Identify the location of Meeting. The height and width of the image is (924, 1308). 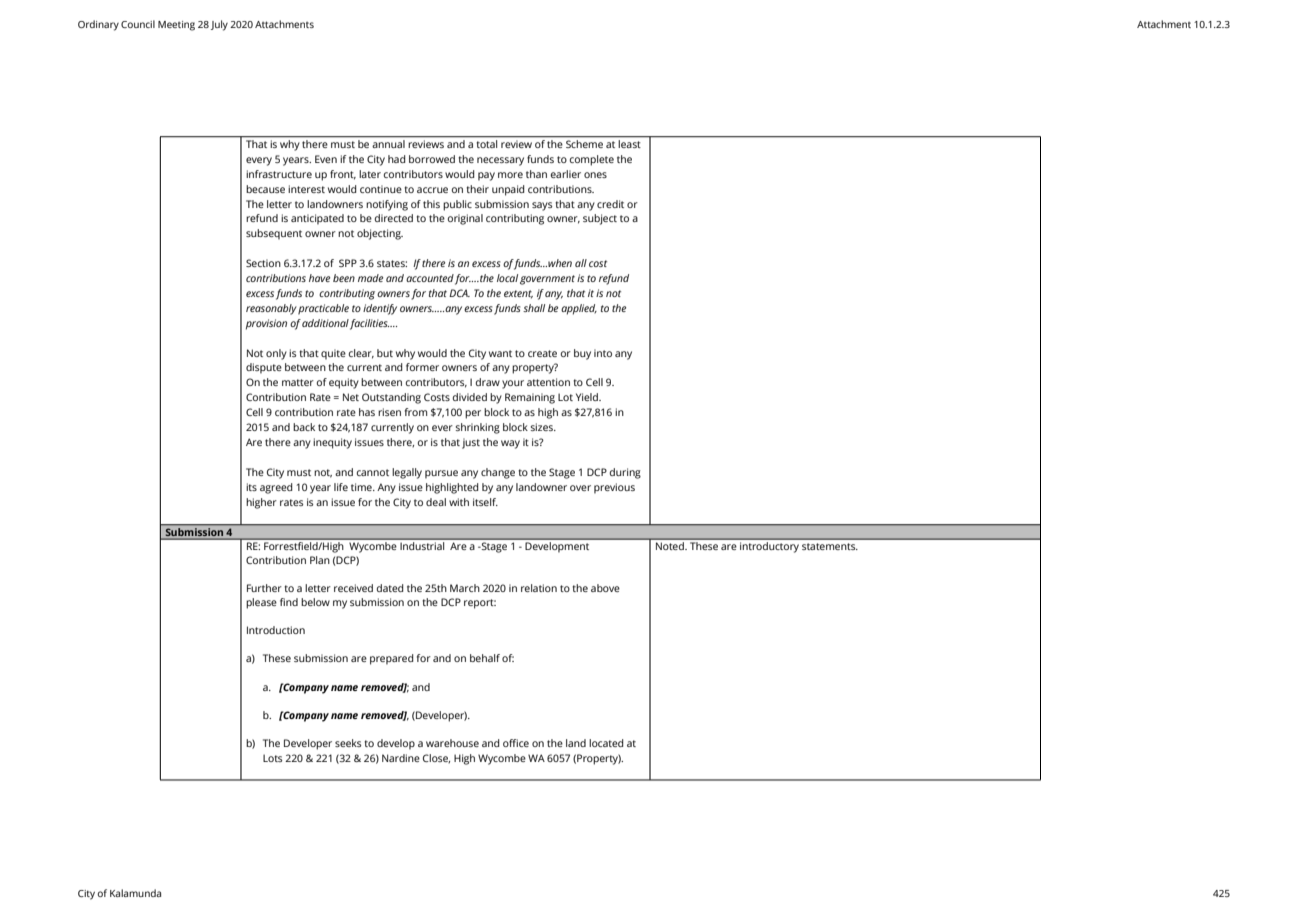
(176, 26).
